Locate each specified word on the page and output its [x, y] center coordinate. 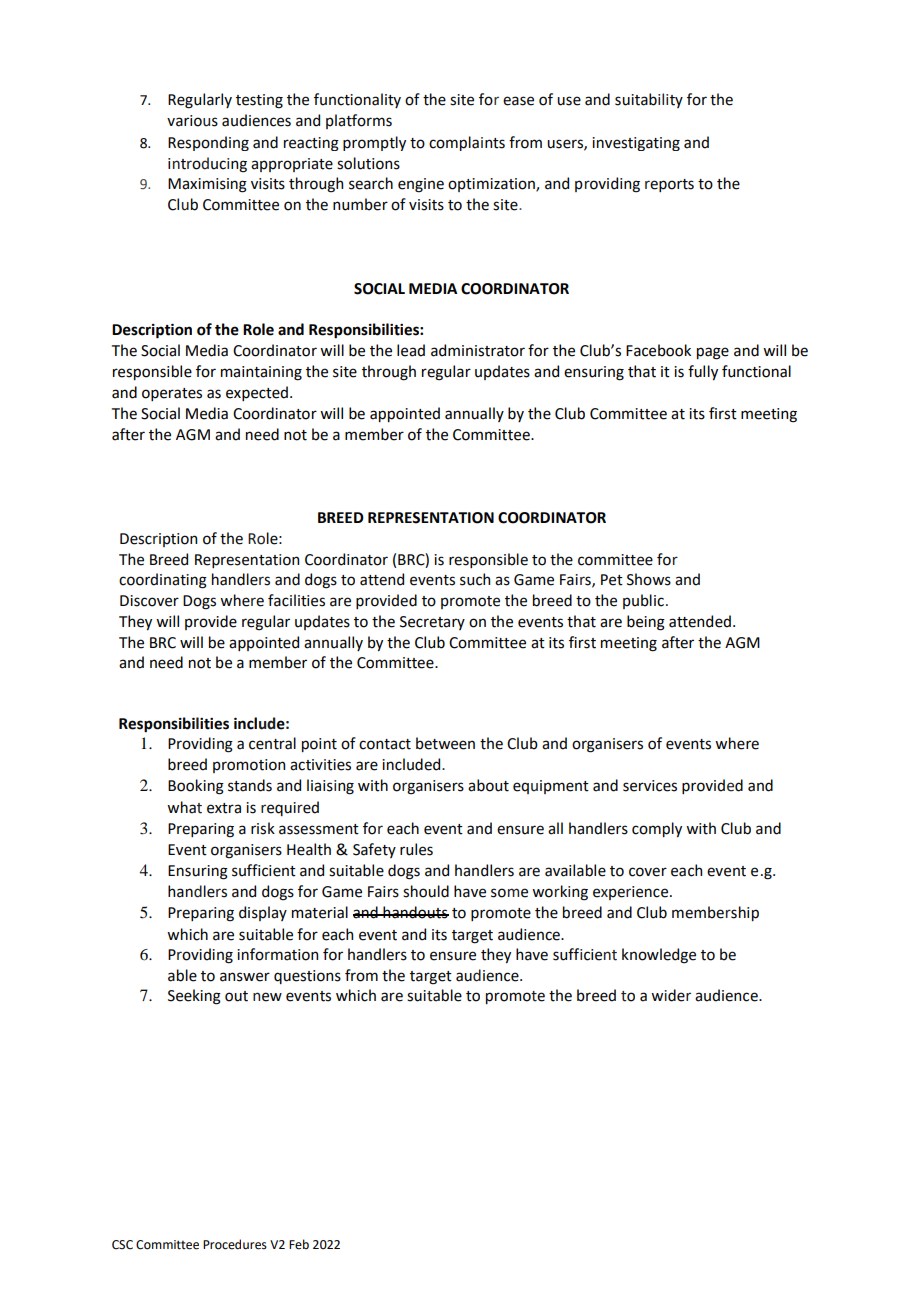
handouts [415, 912]
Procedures [235, 1244]
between [445, 743]
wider [671, 995]
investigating [636, 144]
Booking [196, 787]
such [475, 579]
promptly [374, 143]
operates [172, 394]
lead [411, 350]
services [650, 786]
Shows [649, 579]
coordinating [163, 581]
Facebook [658, 350]
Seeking [194, 997]
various [192, 121]
